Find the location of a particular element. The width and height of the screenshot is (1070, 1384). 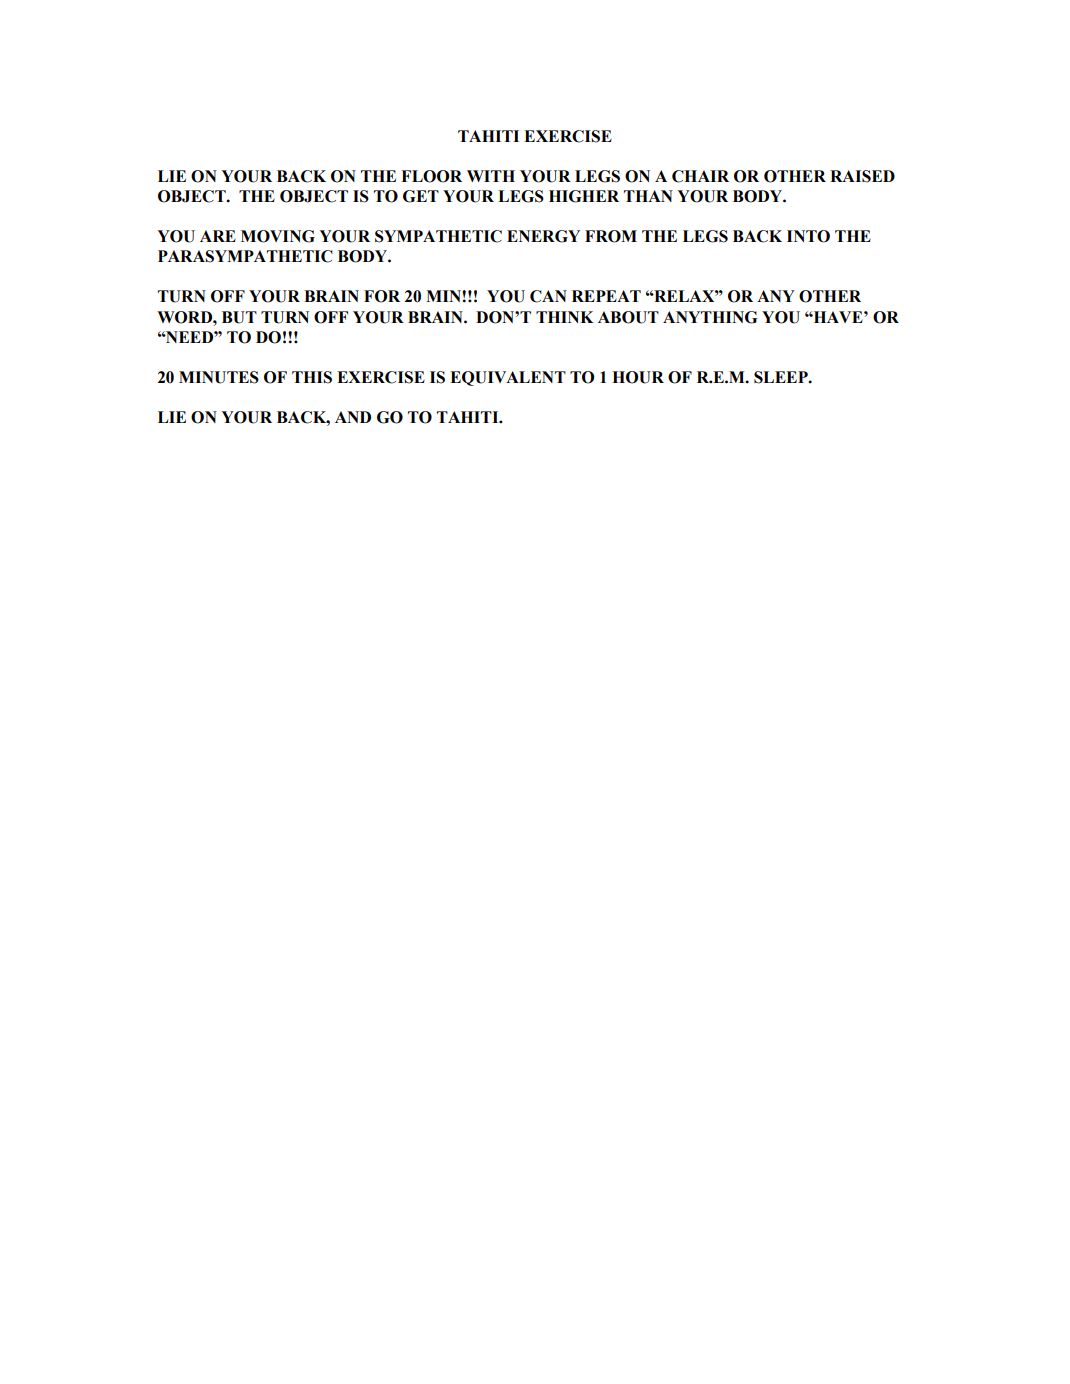

FLOOR is located at coordinates (431, 176).
